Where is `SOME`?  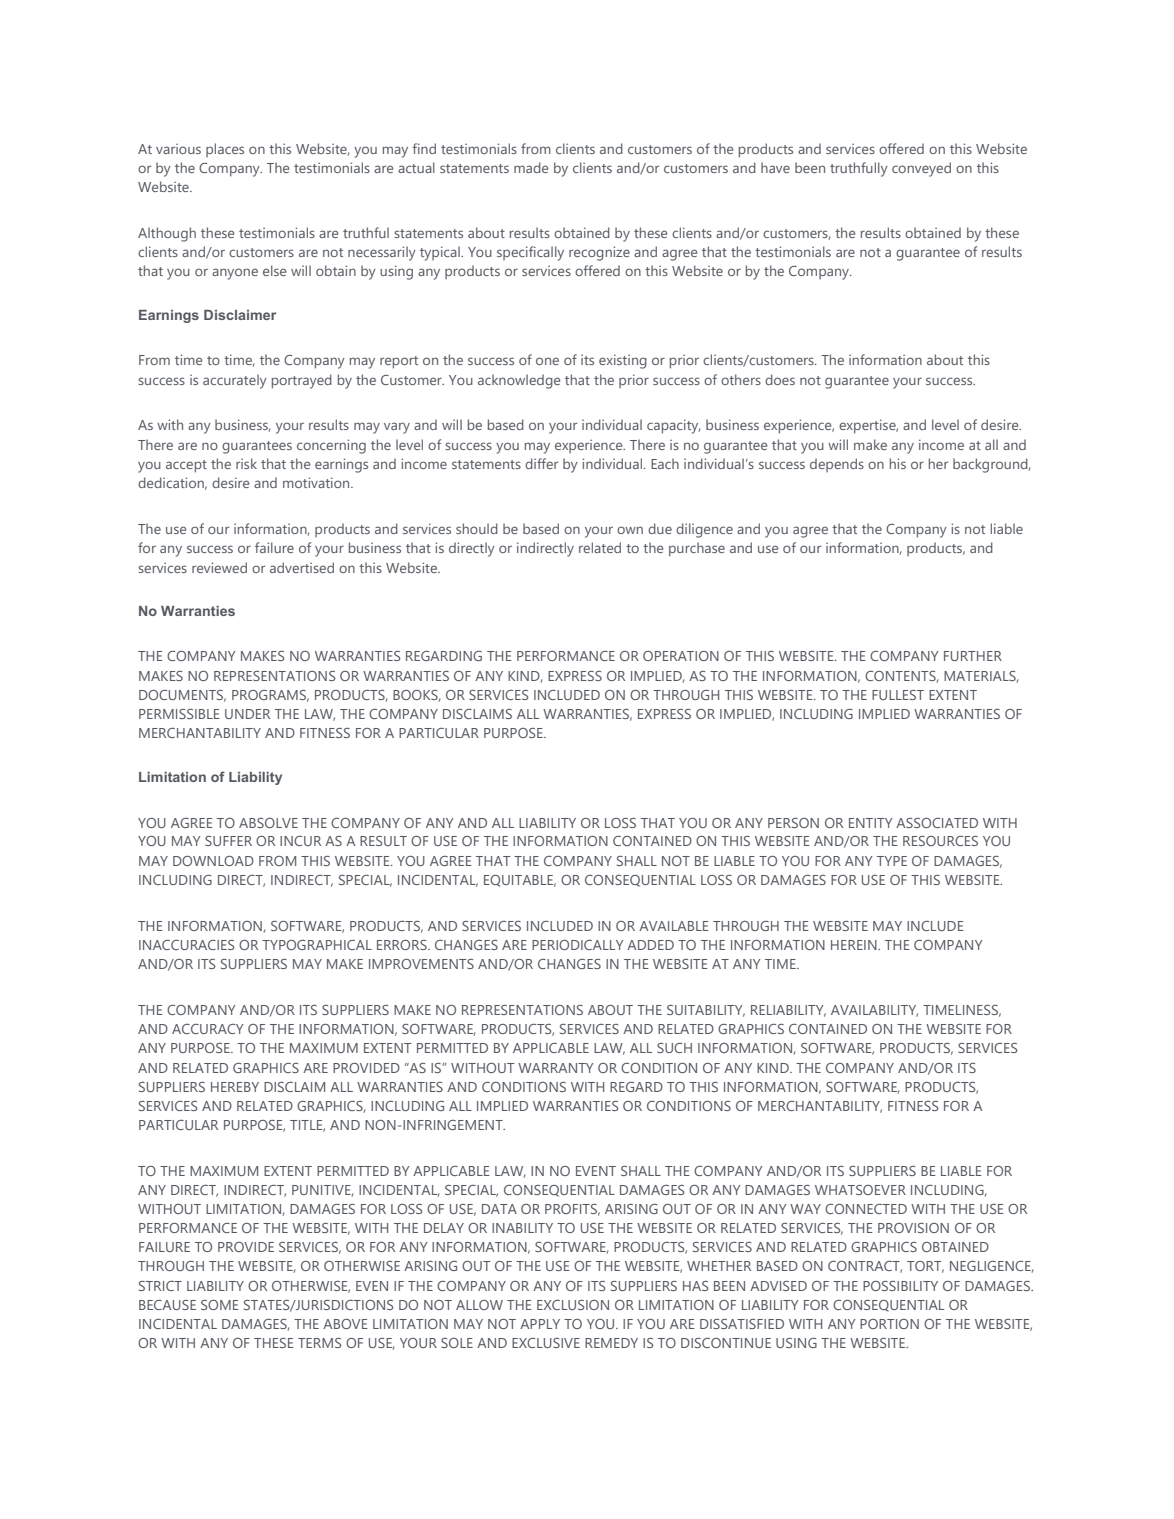
SOME is located at coordinates (220, 1305).
